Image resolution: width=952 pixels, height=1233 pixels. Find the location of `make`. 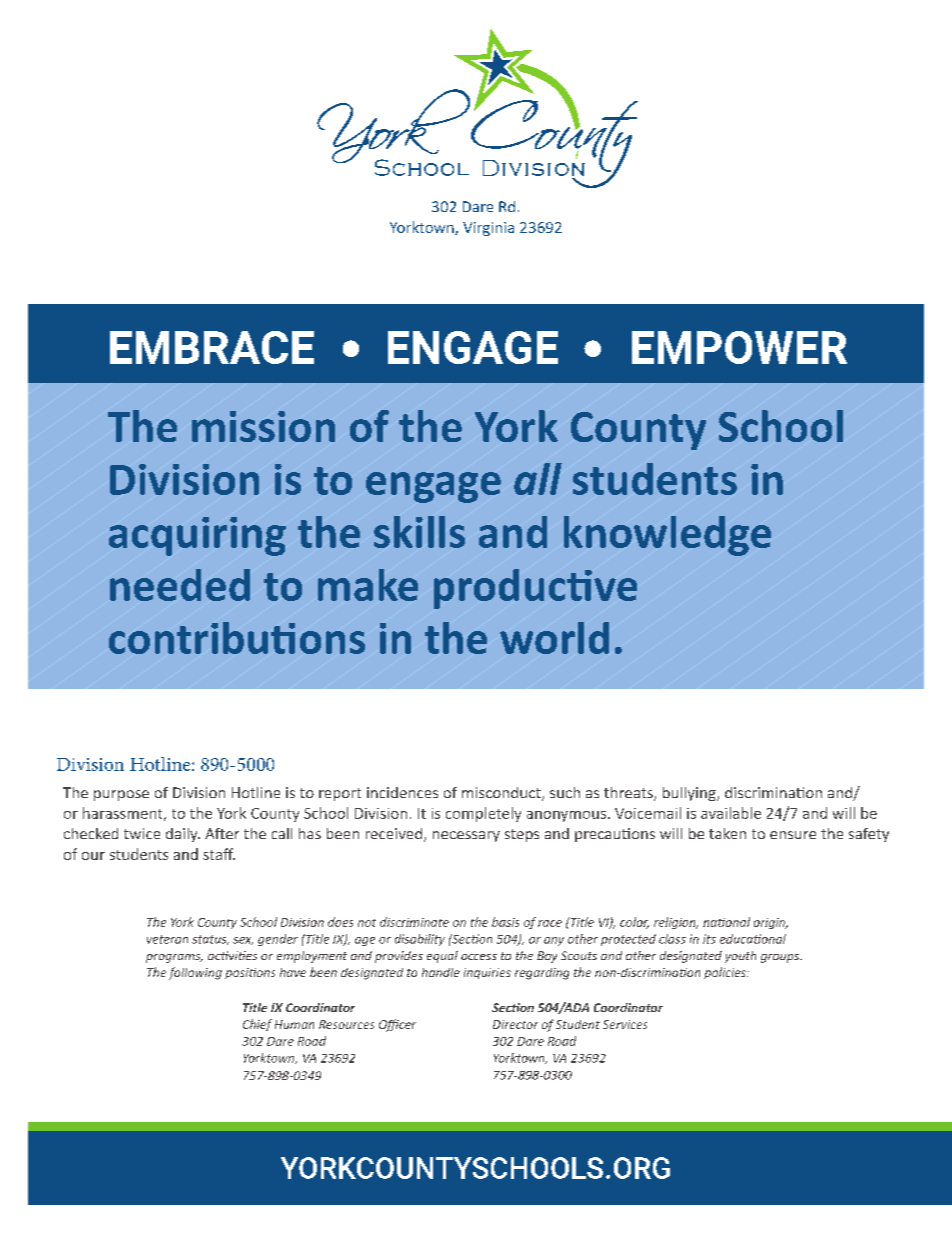

make is located at coordinates (368, 585).
